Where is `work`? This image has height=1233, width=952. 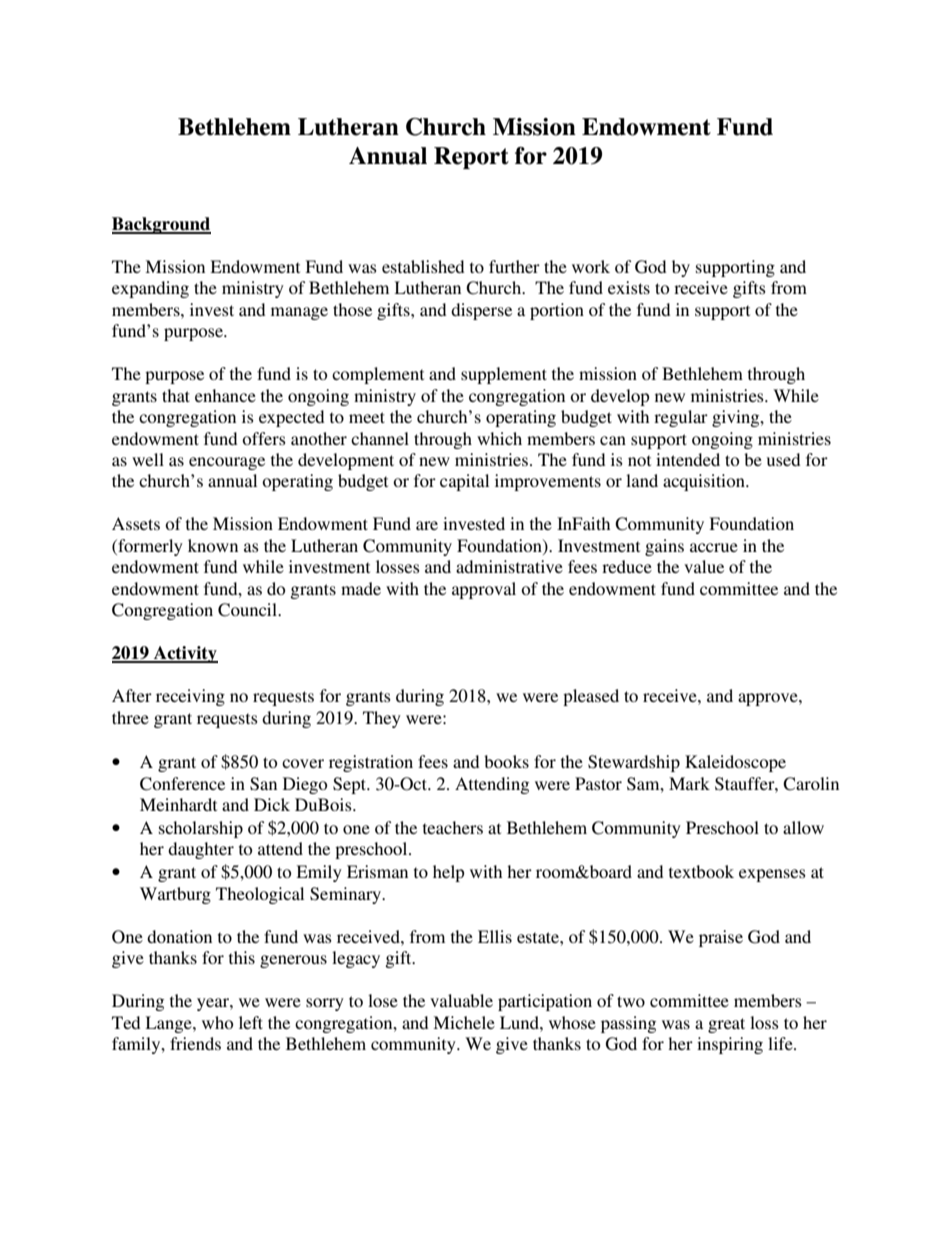
work is located at coordinates (591, 266).
